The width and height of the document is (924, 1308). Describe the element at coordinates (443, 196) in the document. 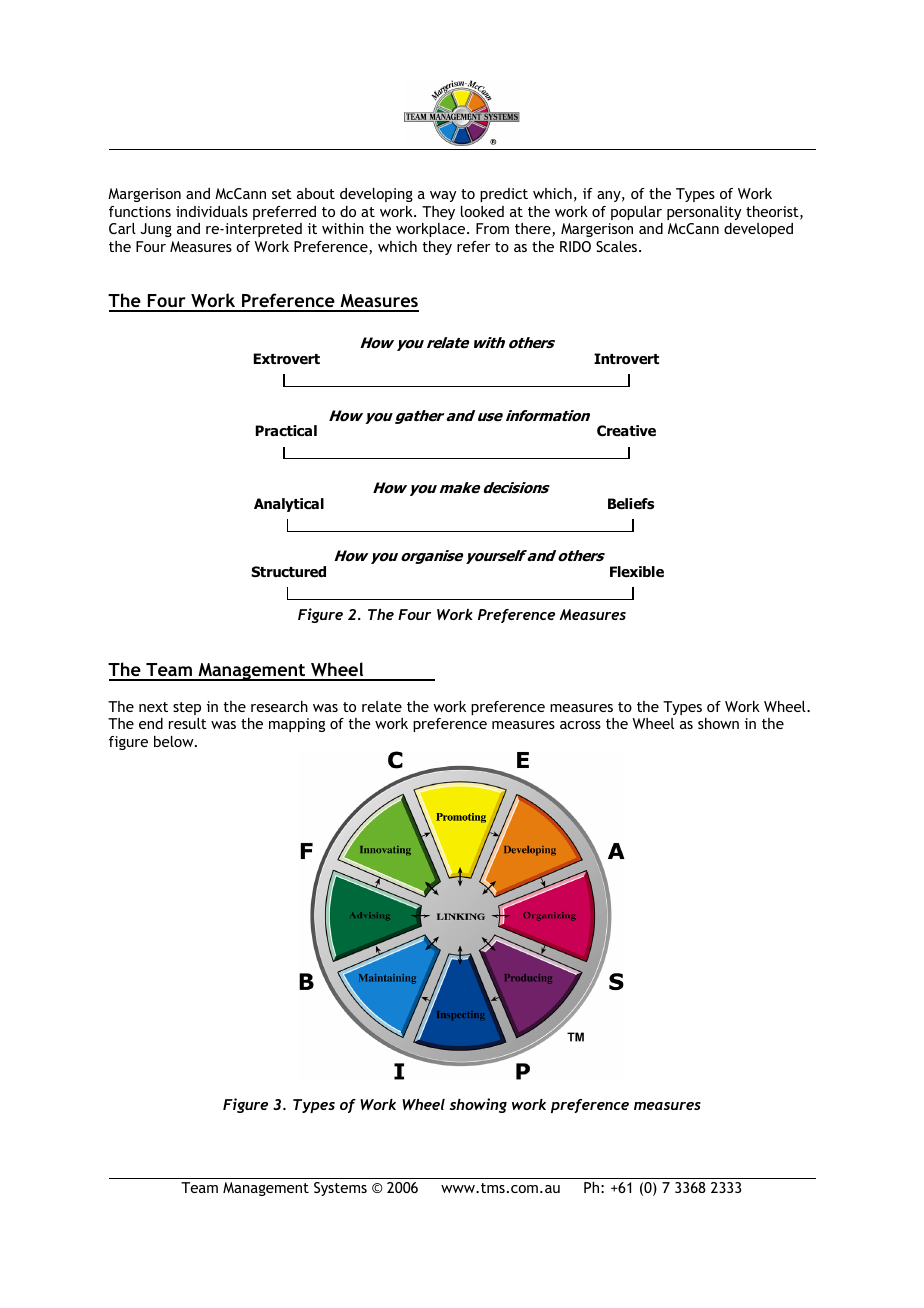

I see `way` at that location.
